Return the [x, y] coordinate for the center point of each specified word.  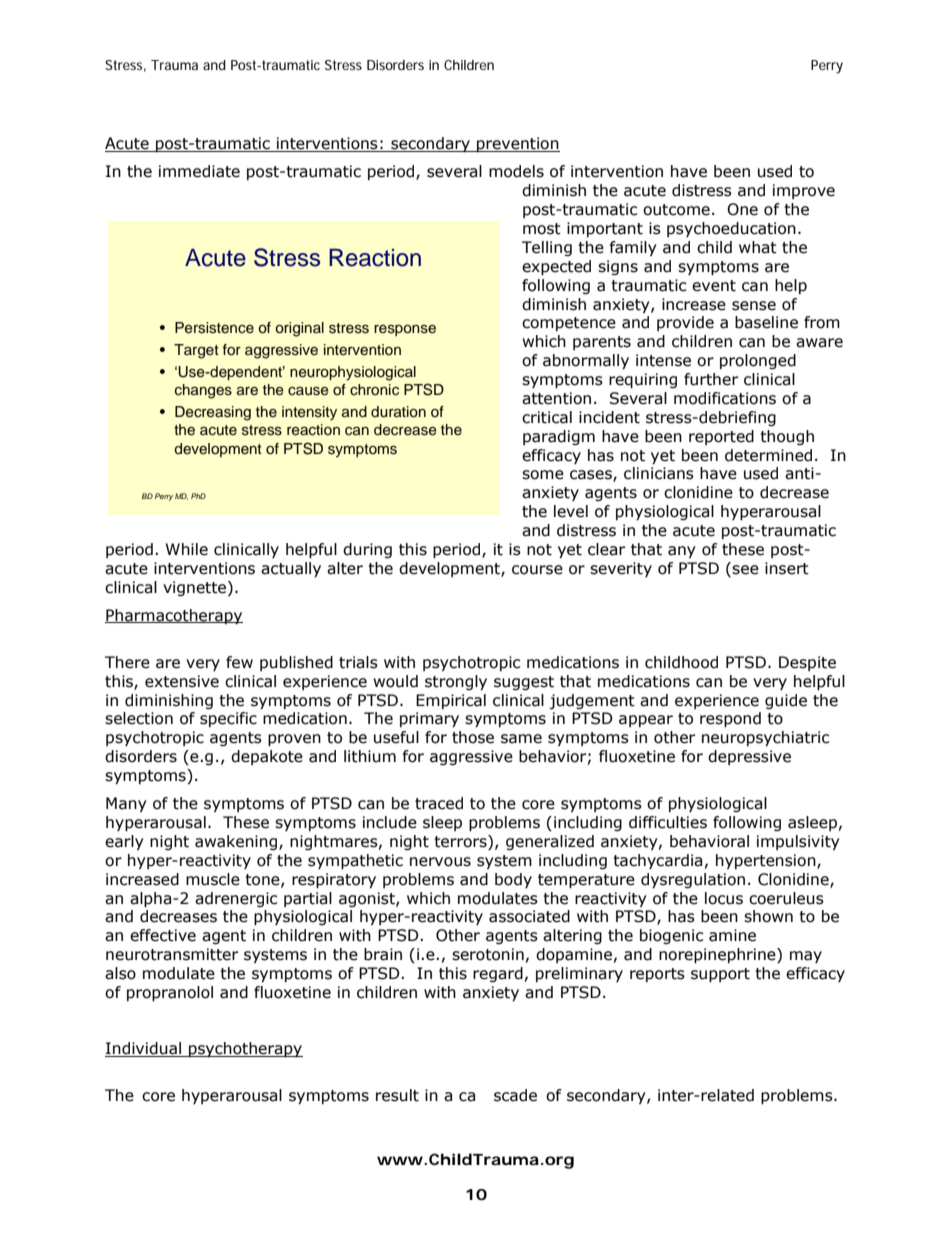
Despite [807, 663]
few [239, 662]
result [397, 1095]
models [516, 171]
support [720, 975]
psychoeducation [731, 229]
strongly [456, 682]
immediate [199, 171]
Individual [144, 1049]
